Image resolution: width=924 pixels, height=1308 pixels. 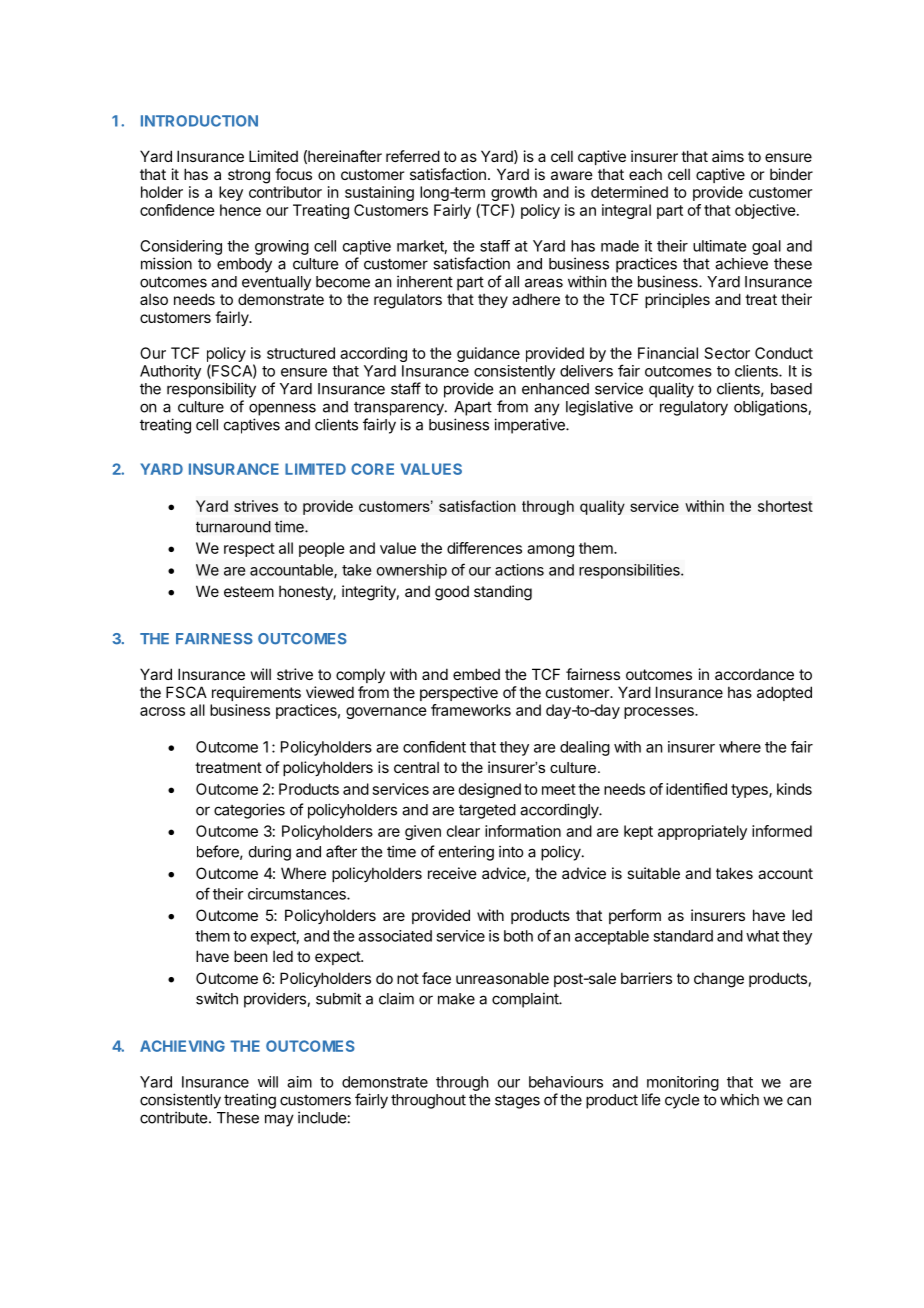 I want to click on may, so click(x=279, y=1120).
